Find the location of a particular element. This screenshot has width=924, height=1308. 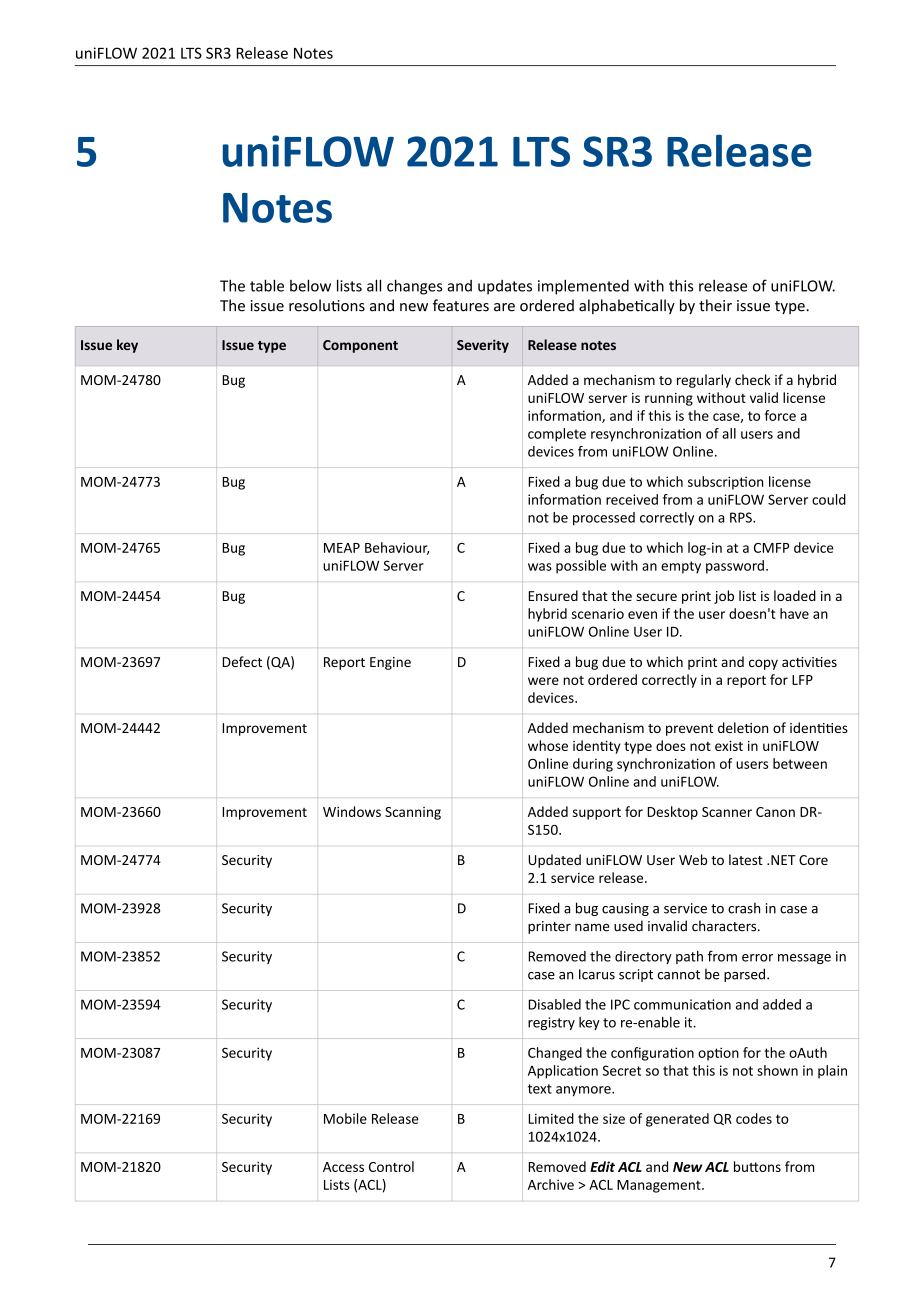

resolutions is located at coordinates (327, 305).
